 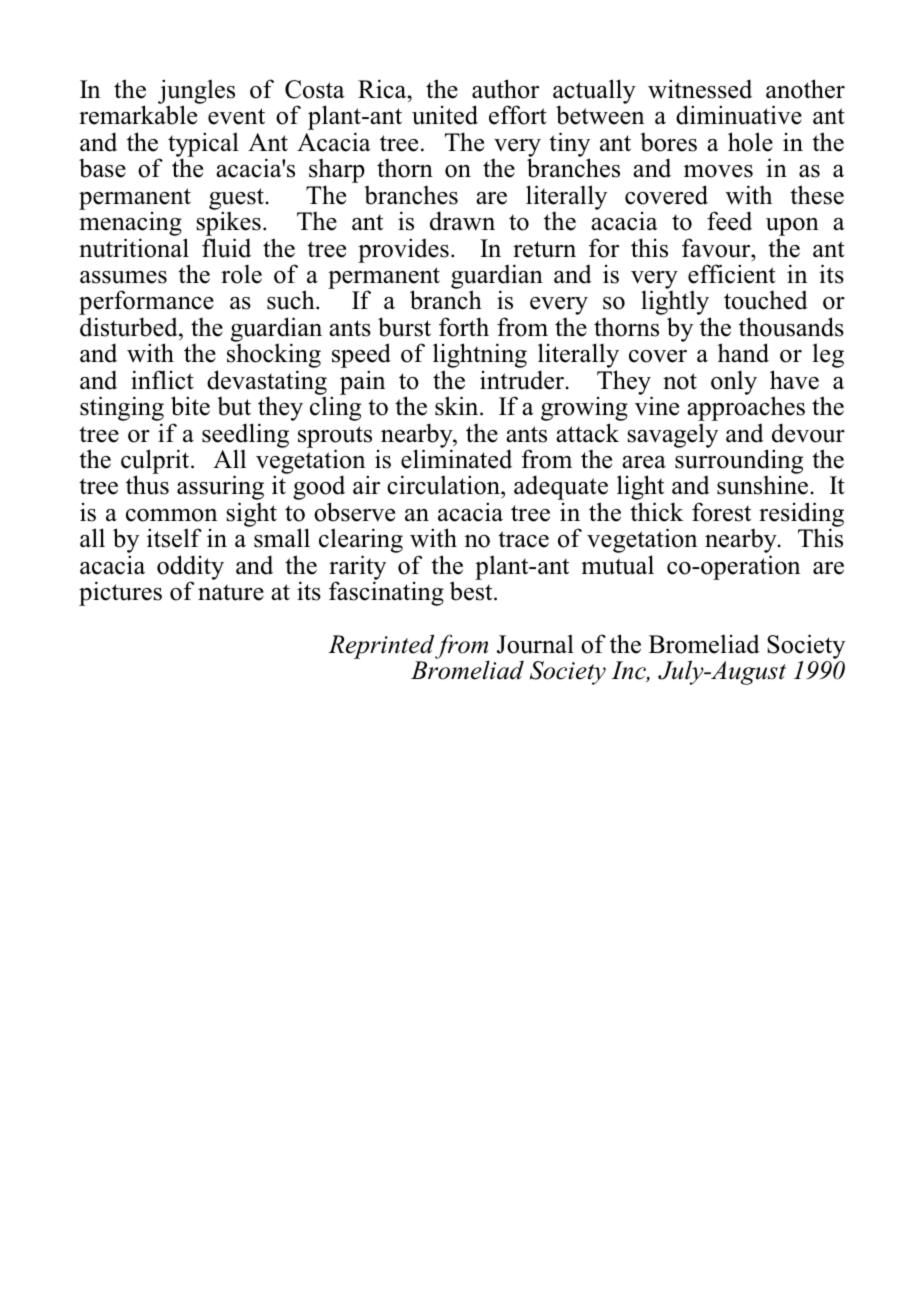 What do you see at coordinates (445, 115) in the document?
I see `united` at bounding box center [445, 115].
